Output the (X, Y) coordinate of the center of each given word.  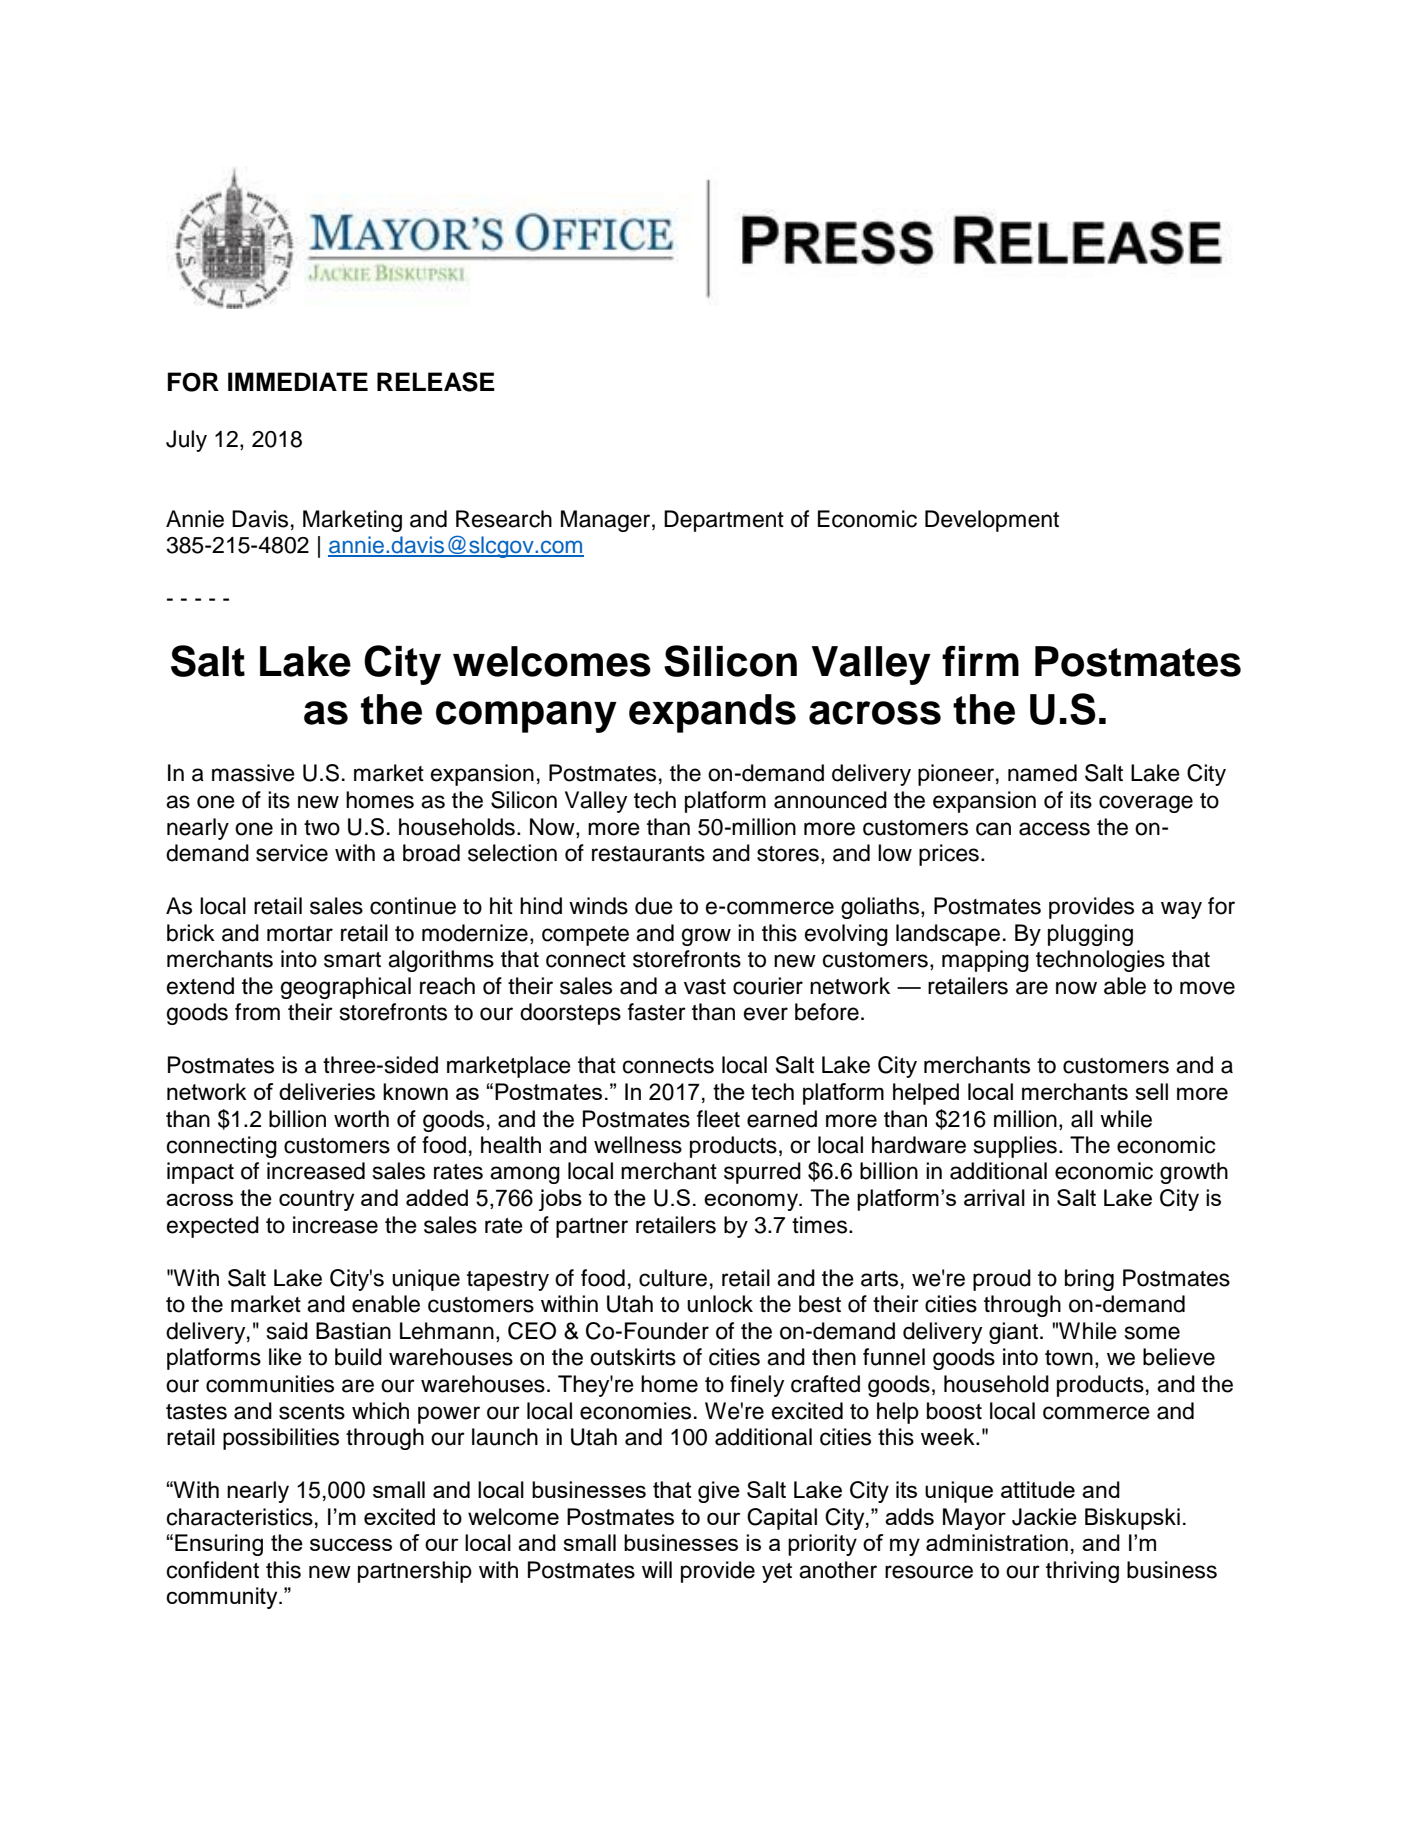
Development (992, 521)
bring (1089, 1280)
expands (712, 713)
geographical (346, 988)
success (351, 1544)
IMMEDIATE (298, 381)
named (1042, 773)
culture (673, 1278)
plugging (1090, 935)
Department (724, 521)
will (657, 1569)
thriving (1082, 1572)
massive (253, 773)
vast (705, 987)
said (287, 1331)
